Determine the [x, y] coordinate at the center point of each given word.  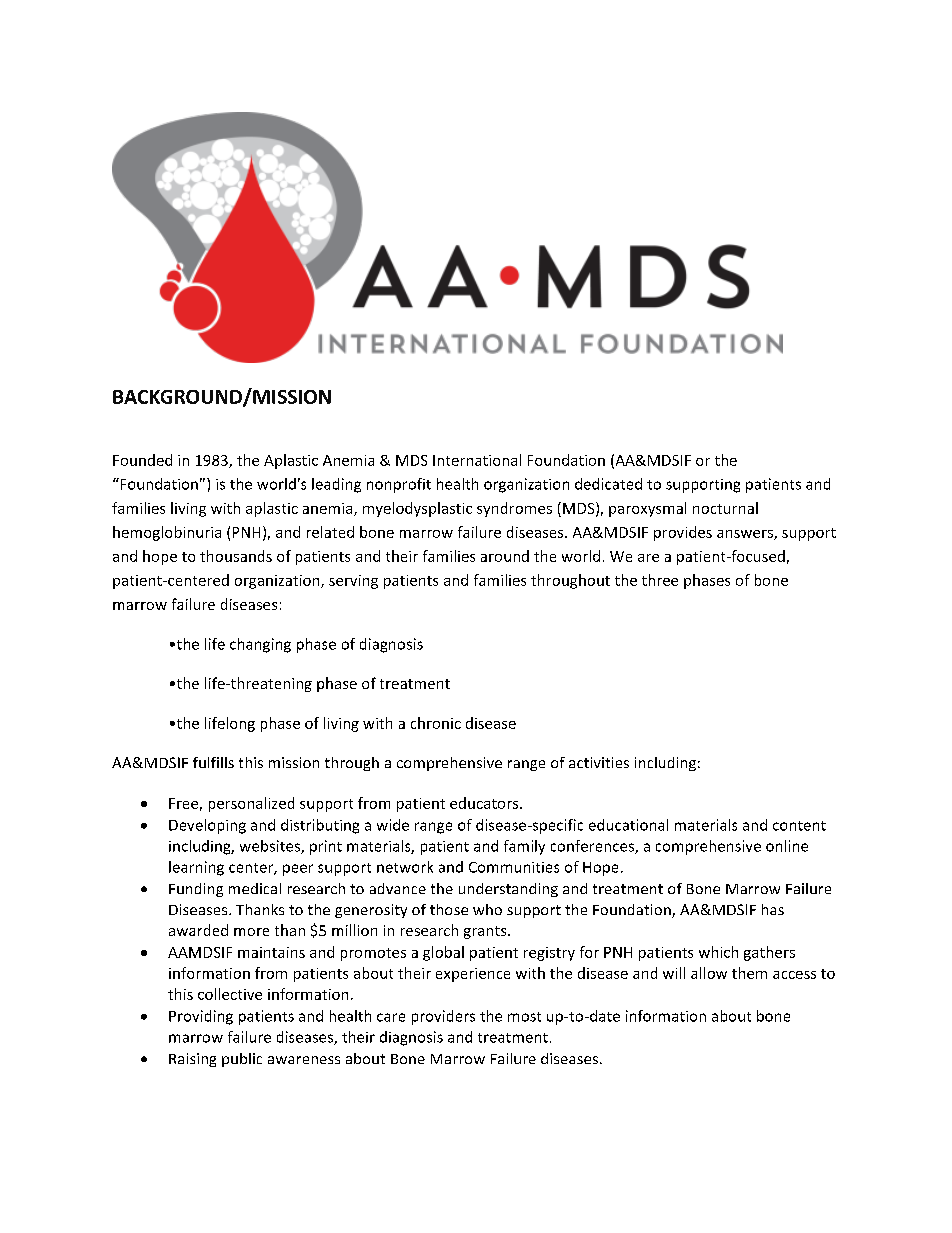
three [660, 580]
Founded [142, 460]
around [505, 556]
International [477, 460]
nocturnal [725, 508]
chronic [436, 723]
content [799, 826]
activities [599, 762]
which [718, 952]
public [242, 1060]
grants [486, 932]
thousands [236, 556]
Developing [207, 826]
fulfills [213, 762]
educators [485, 803]
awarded [198, 930]
